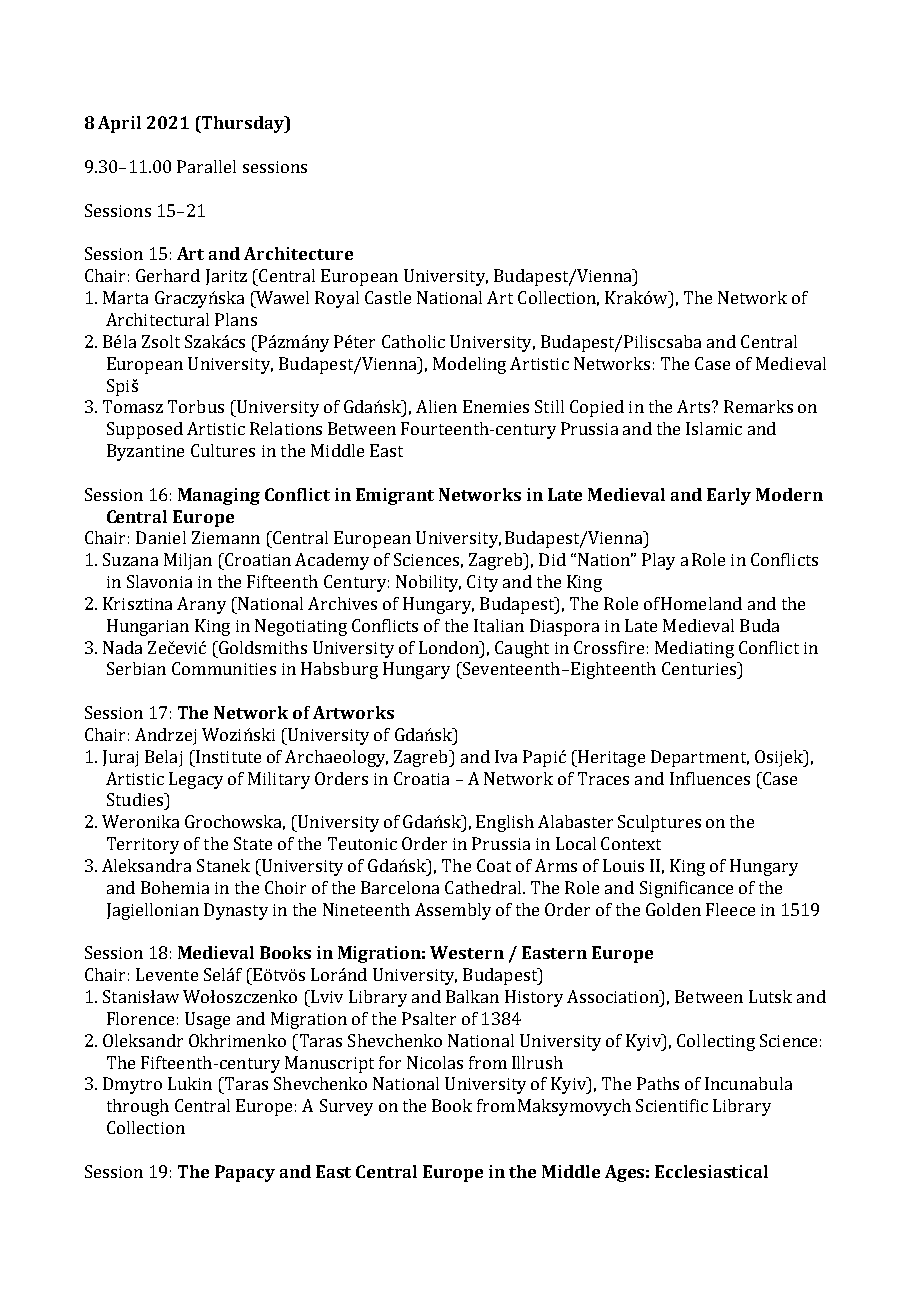  I want to click on Arts, so click(695, 406).
